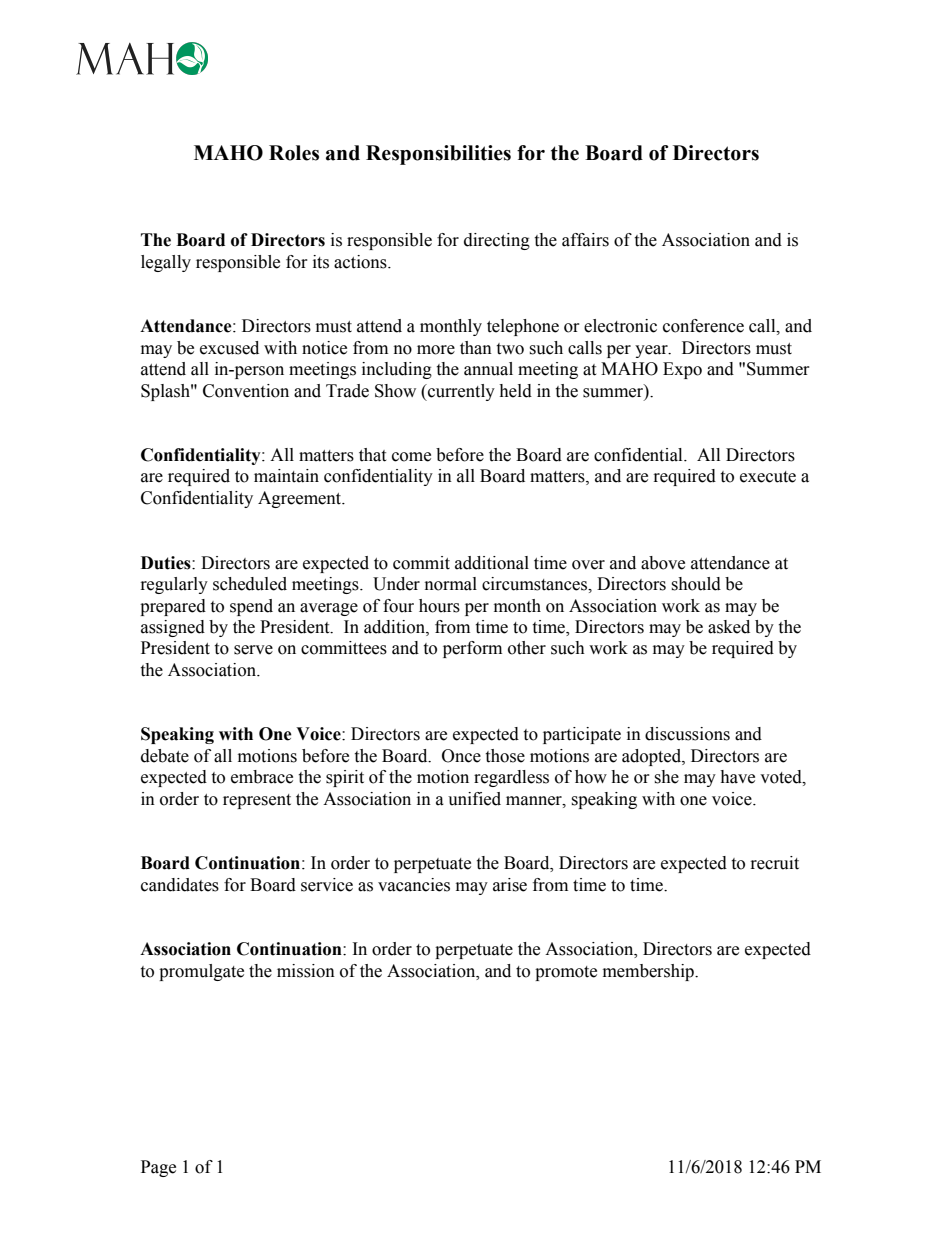  I want to click on promote, so click(566, 973).
